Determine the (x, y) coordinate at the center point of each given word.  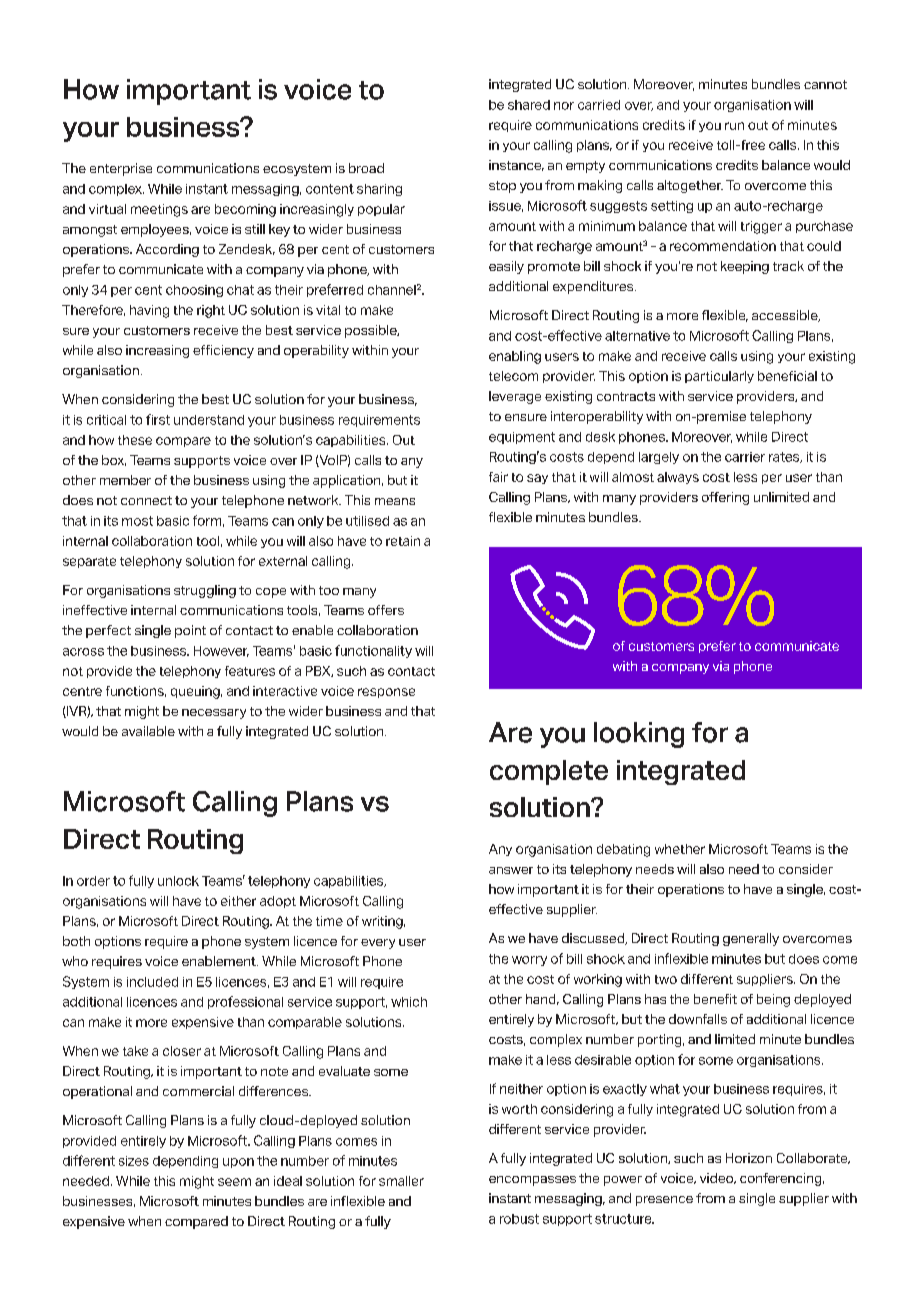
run (734, 126)
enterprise (121, 169)
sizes (134, 1161)
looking (639, 735)
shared (529, 105)
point (190, 631)
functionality (373, 651)
